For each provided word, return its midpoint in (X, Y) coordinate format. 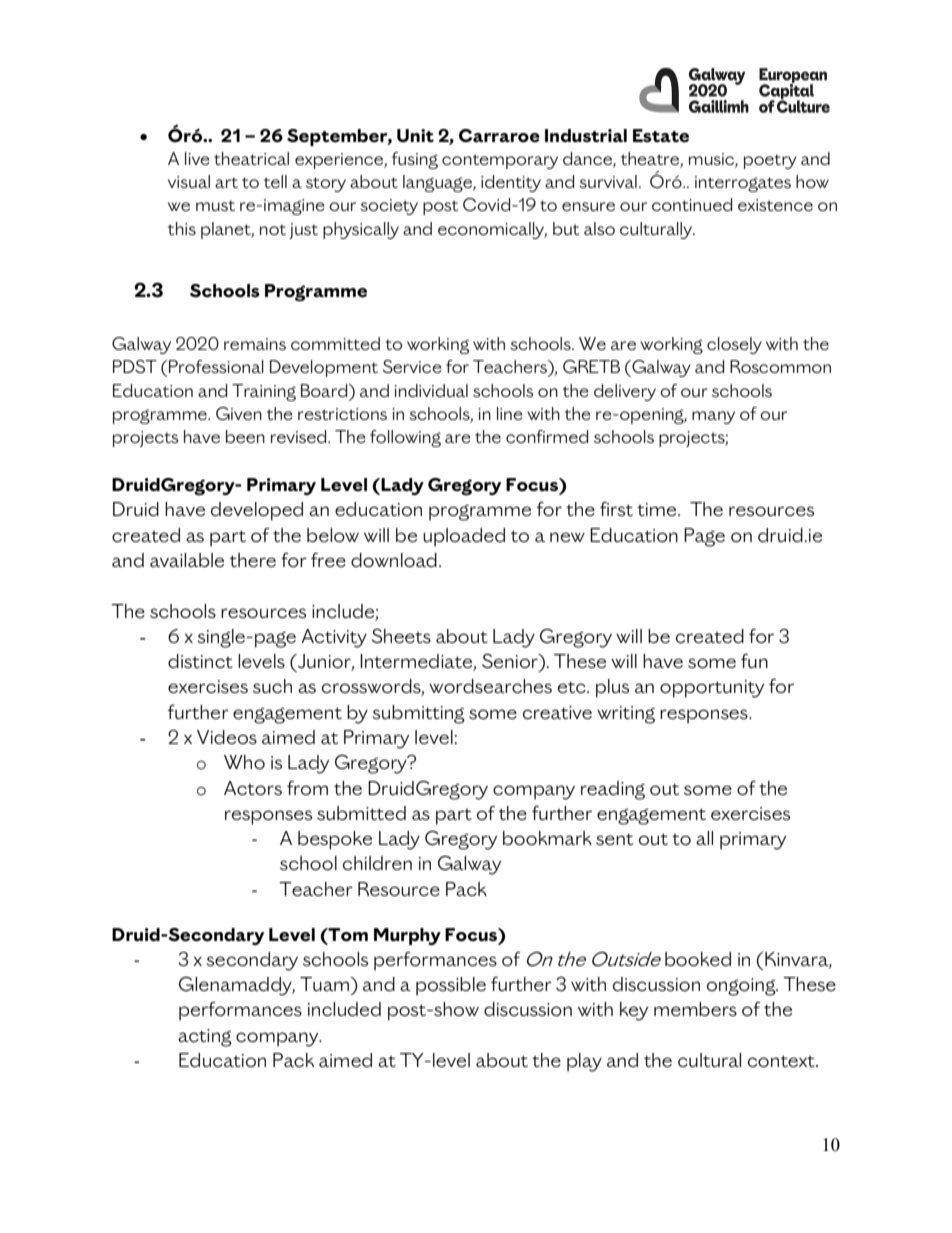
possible (451, 986)
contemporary (500, 161)
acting (205, 1038)
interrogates (743, 184)
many (713, 417)
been (245, 436)
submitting (418, 714)
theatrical (251, 158)
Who (244, 762)
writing (626, 715)
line (510, 413)
